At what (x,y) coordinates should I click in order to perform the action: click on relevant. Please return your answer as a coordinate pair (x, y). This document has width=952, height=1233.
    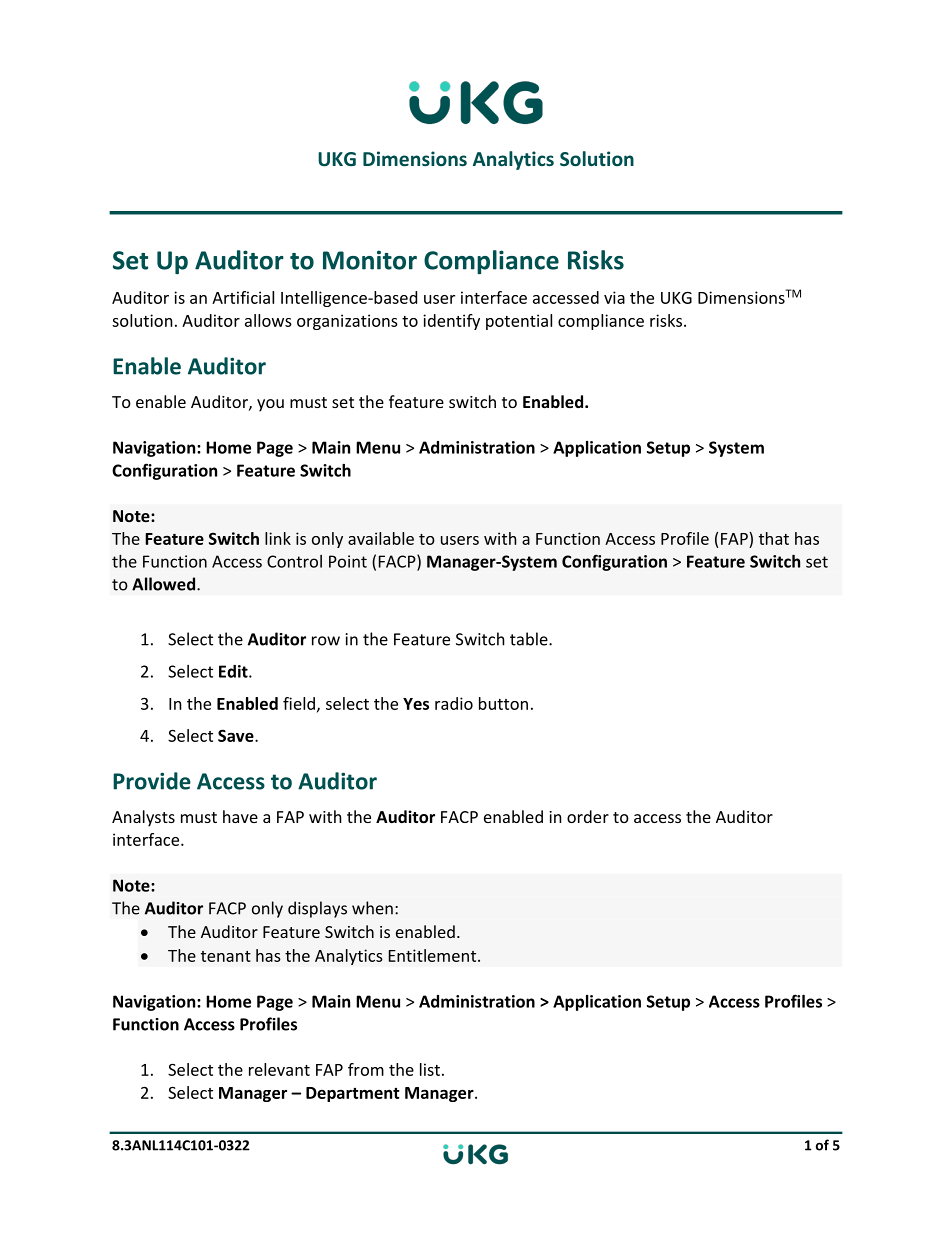
    Looking at the image, I should click on (279, 1069).
